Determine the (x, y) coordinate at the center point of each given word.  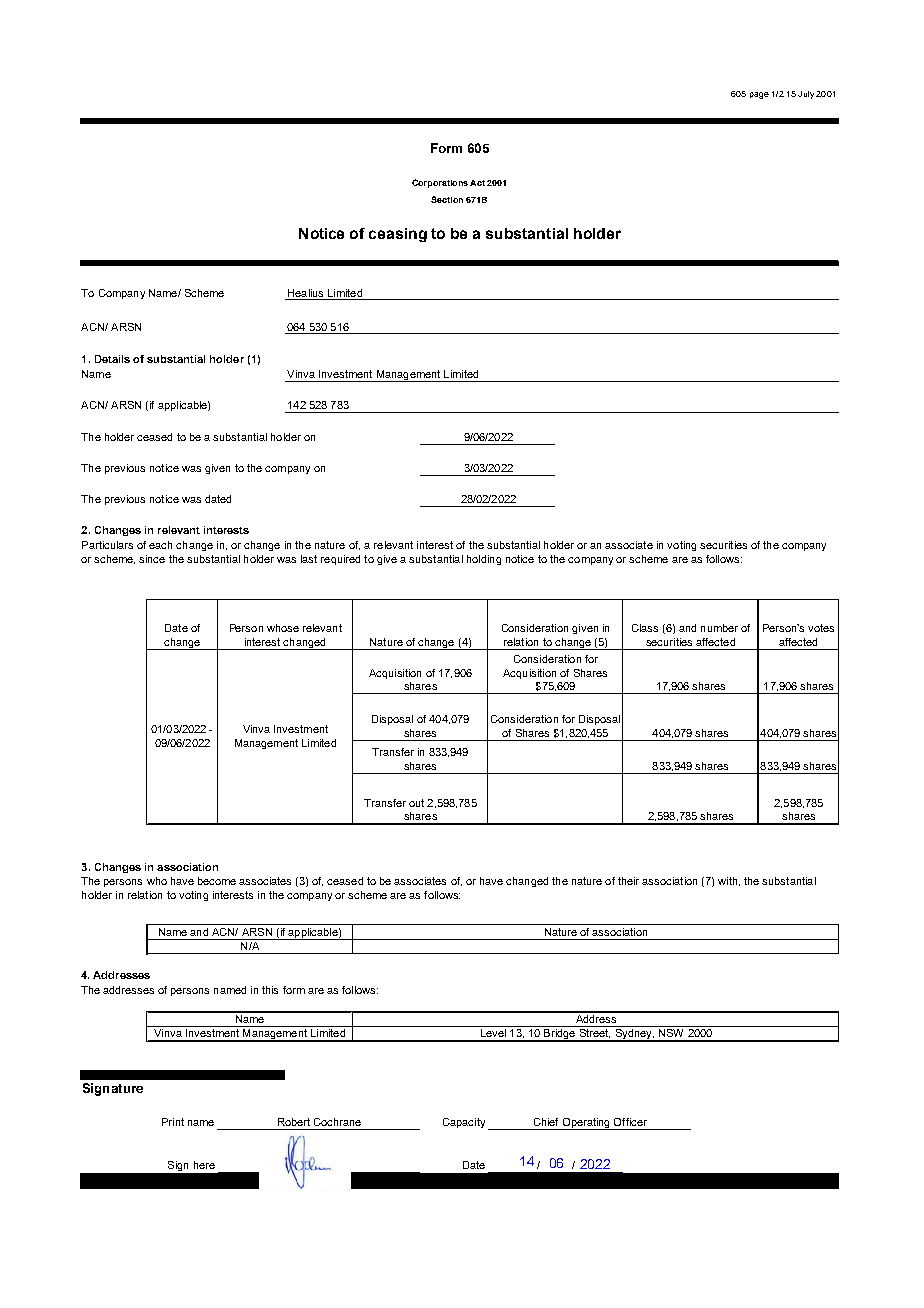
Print (173, 1122)
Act (477, 183)
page (759, 95)
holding (484, 560)
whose (283, 628)
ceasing (398, 235)
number (719, 628)
